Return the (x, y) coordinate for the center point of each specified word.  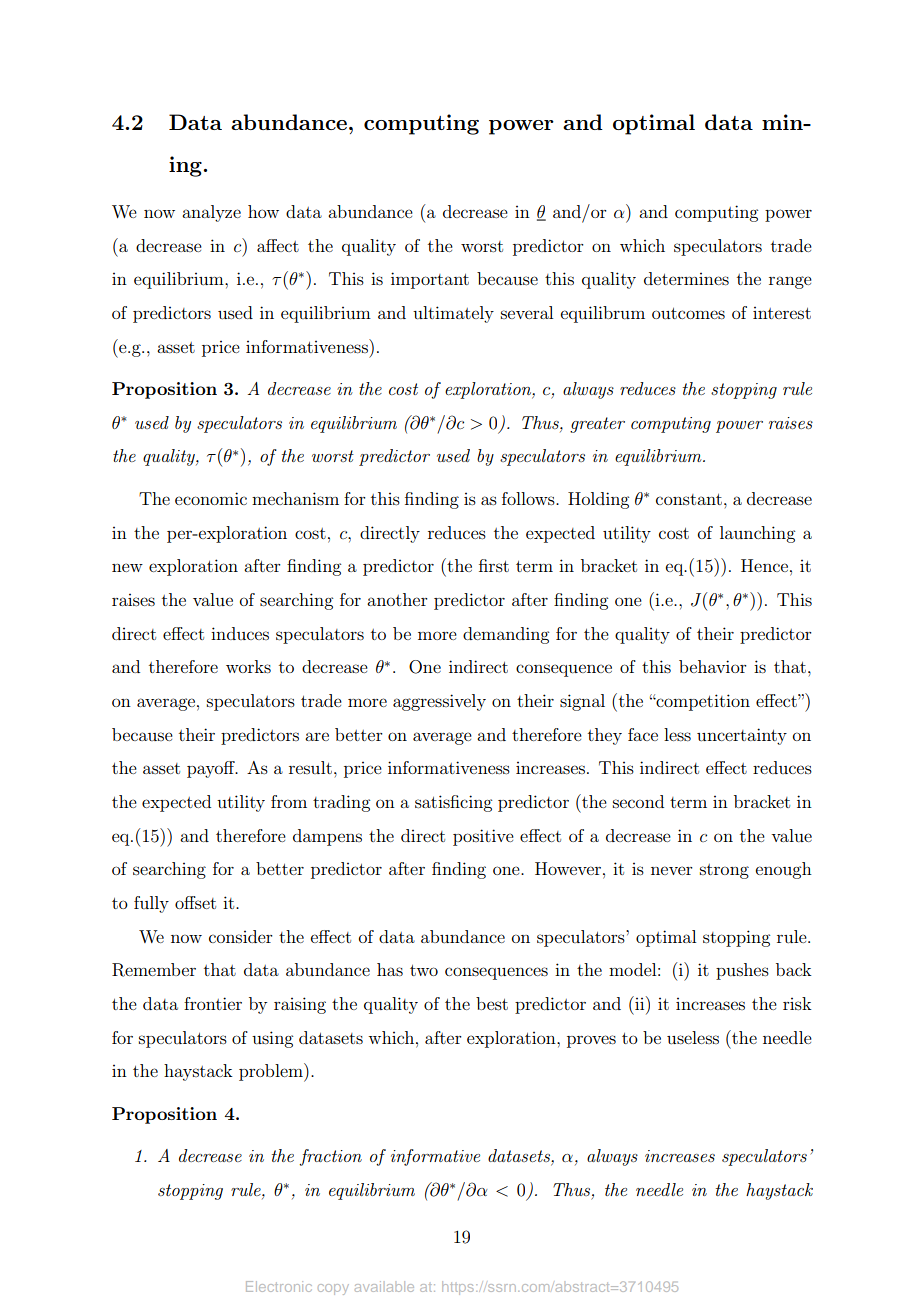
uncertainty (742, 736)
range (790, 282)
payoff (212, 769)
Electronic (279, 1286)
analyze (211, 213)
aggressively (439, 702)
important (430, 280)
